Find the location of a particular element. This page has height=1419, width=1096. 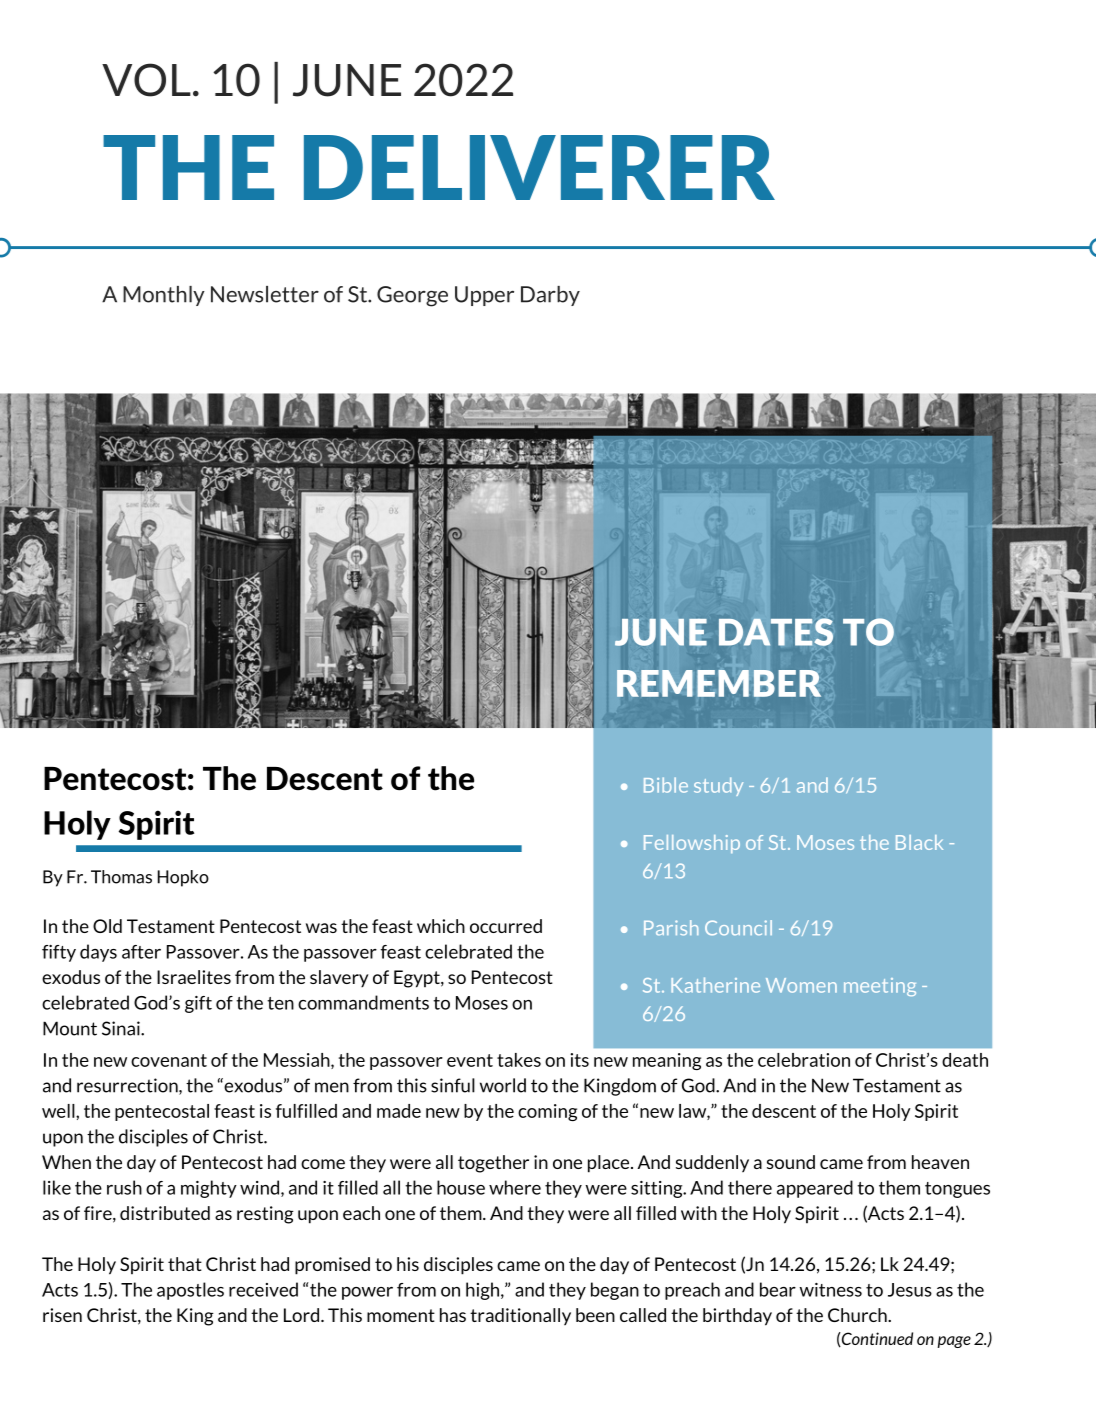

DELIVERER is located at coordinates (539, 167).
